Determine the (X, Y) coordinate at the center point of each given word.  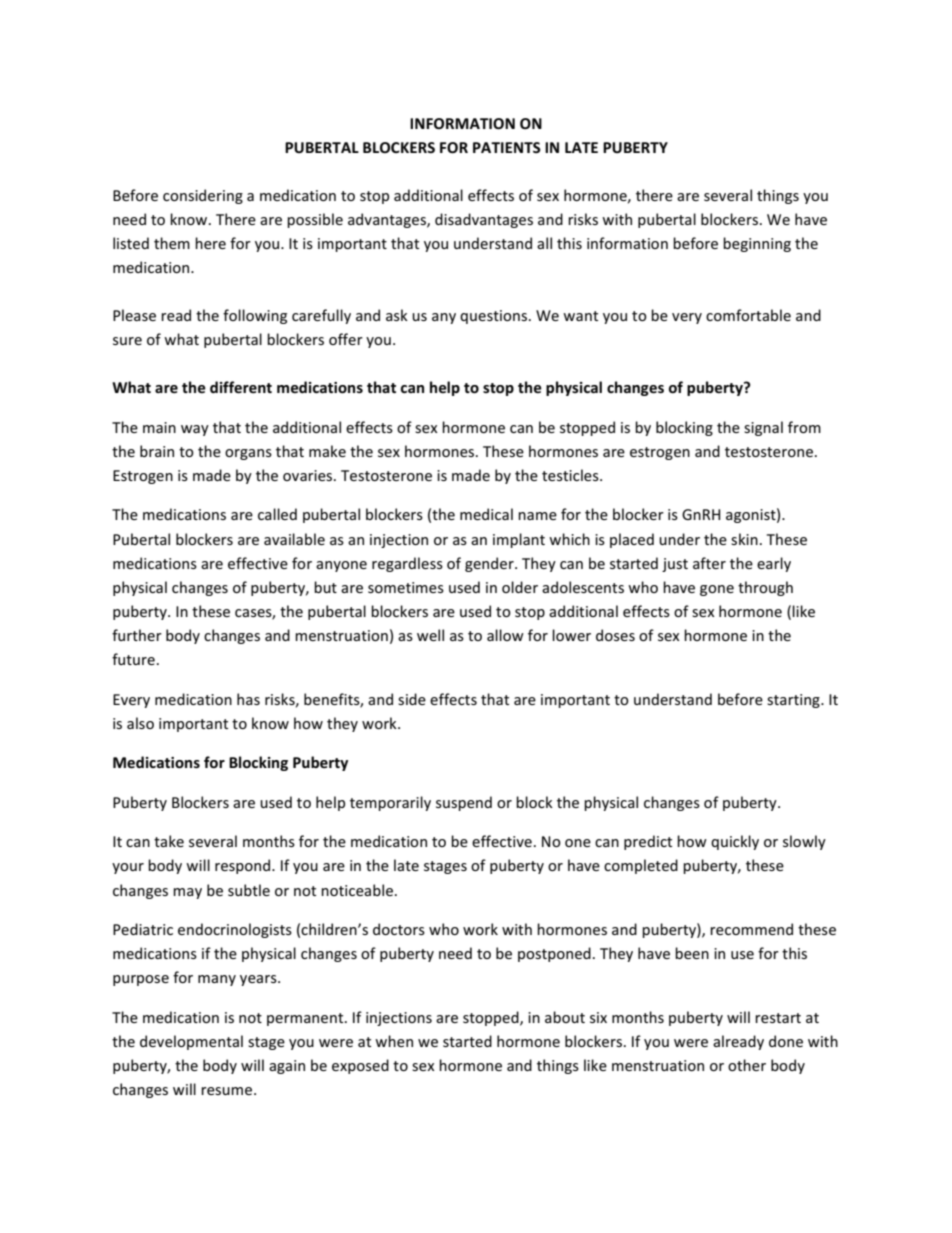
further (137, 635)
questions (495, 317)
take (169, 841)
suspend (464, 803)
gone (717, 590)
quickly (735, 842)
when (394, 1041)
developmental (191, 1042)
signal (763, 428)
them (172, 243)
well (430, 635)
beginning (757, 244)
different (241, 387)
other (747, 1065)
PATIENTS (507, 147)
